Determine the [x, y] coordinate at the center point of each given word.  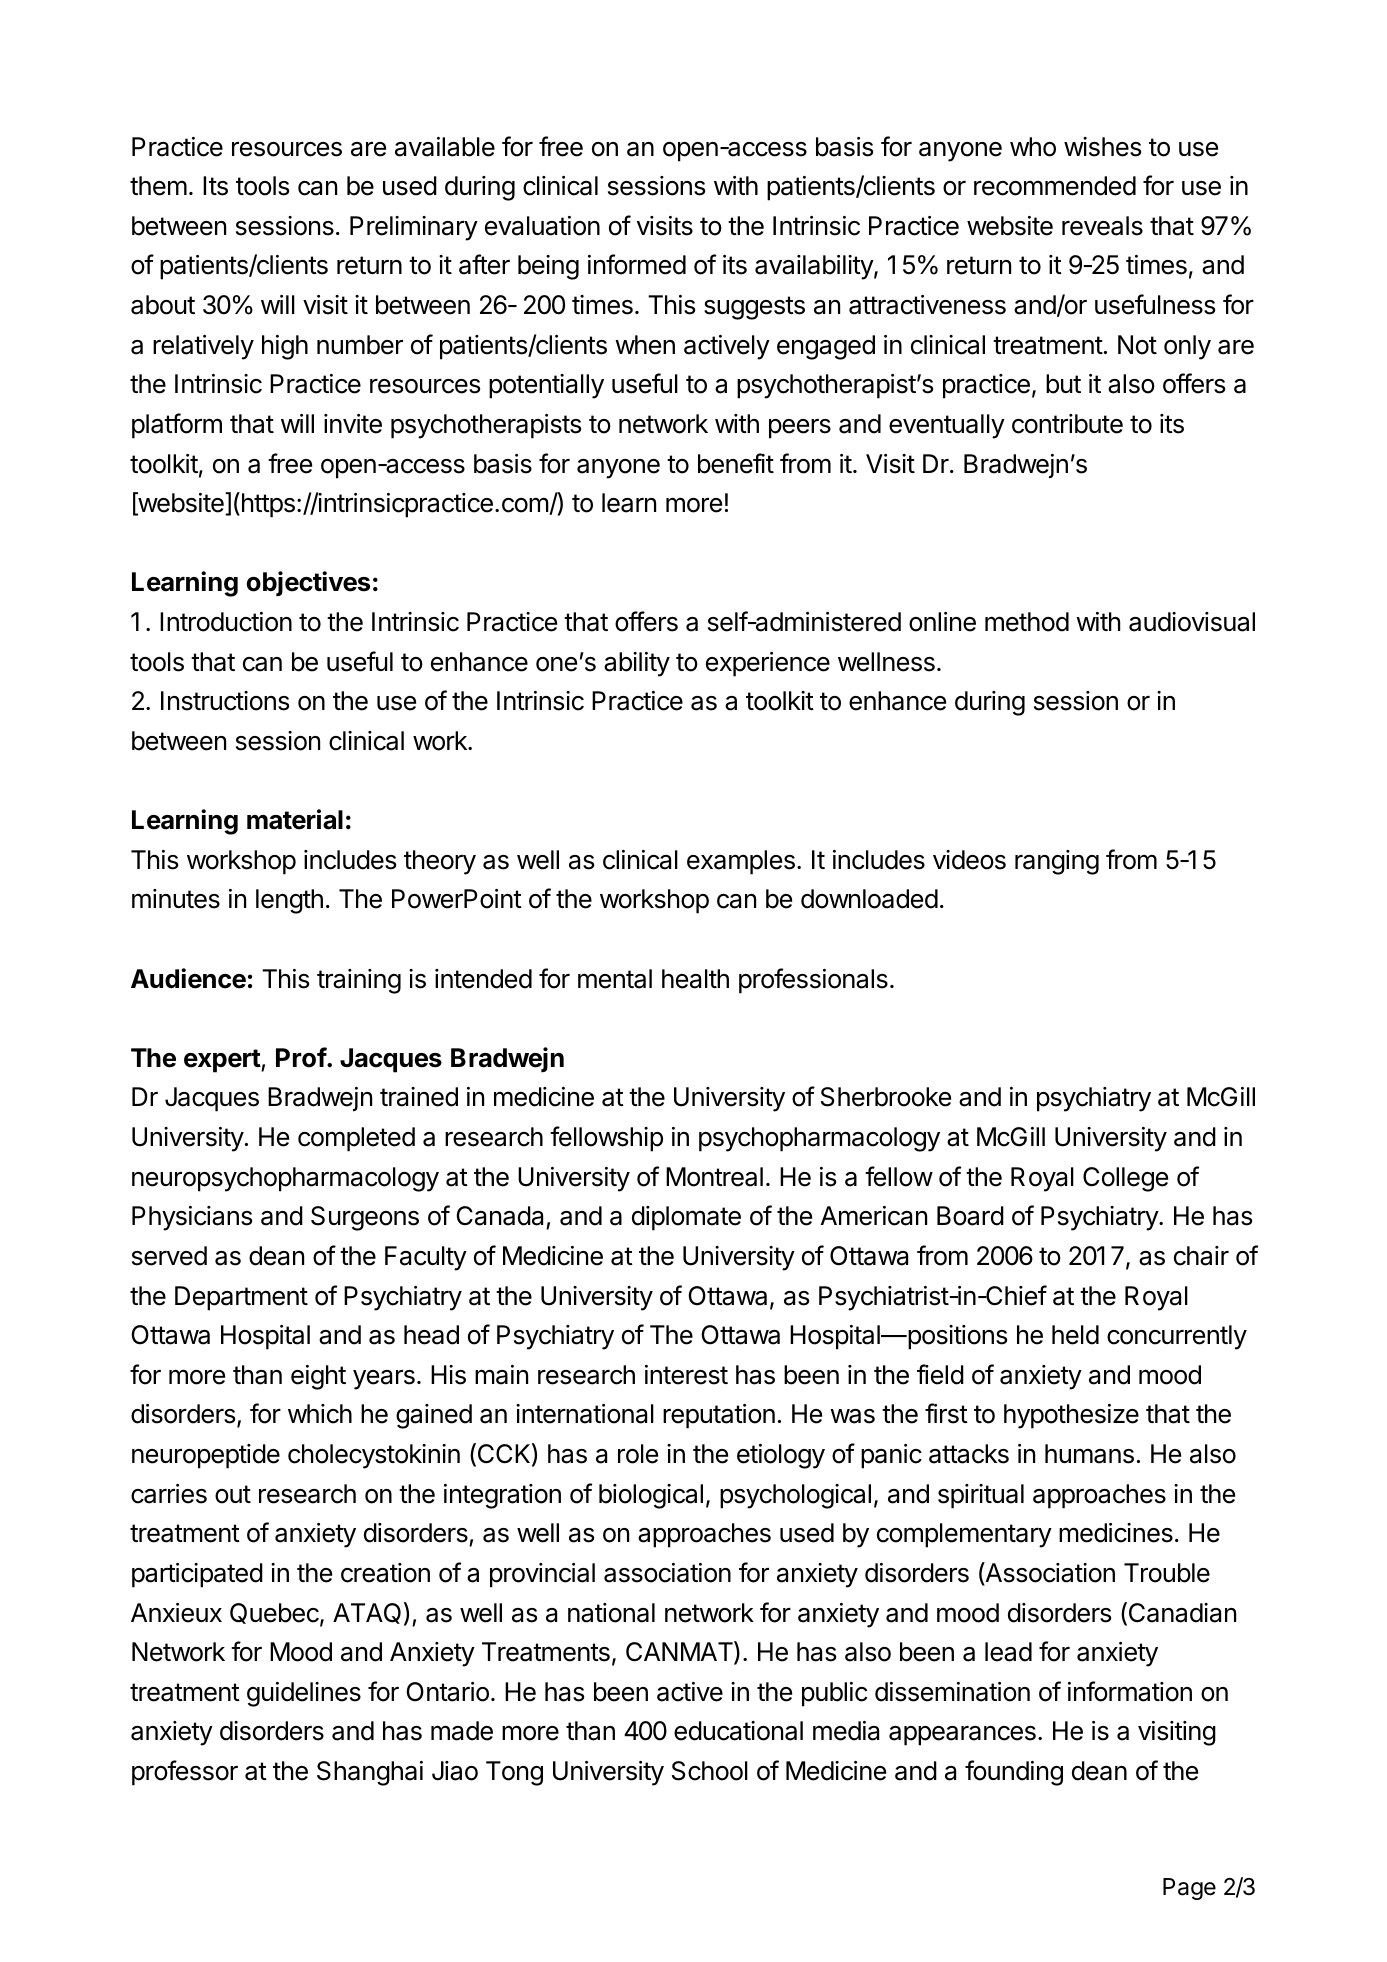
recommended [1055, 186]
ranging [1057, 862]
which [320, 1414]
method [1027, 622]
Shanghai [370, 1773]
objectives [308, 584]
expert [223, 1061]
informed [637, 264]
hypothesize [1071, 1416]
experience [768, 664]
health [695, 979]
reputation [719, 1416]
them [158, 186]
